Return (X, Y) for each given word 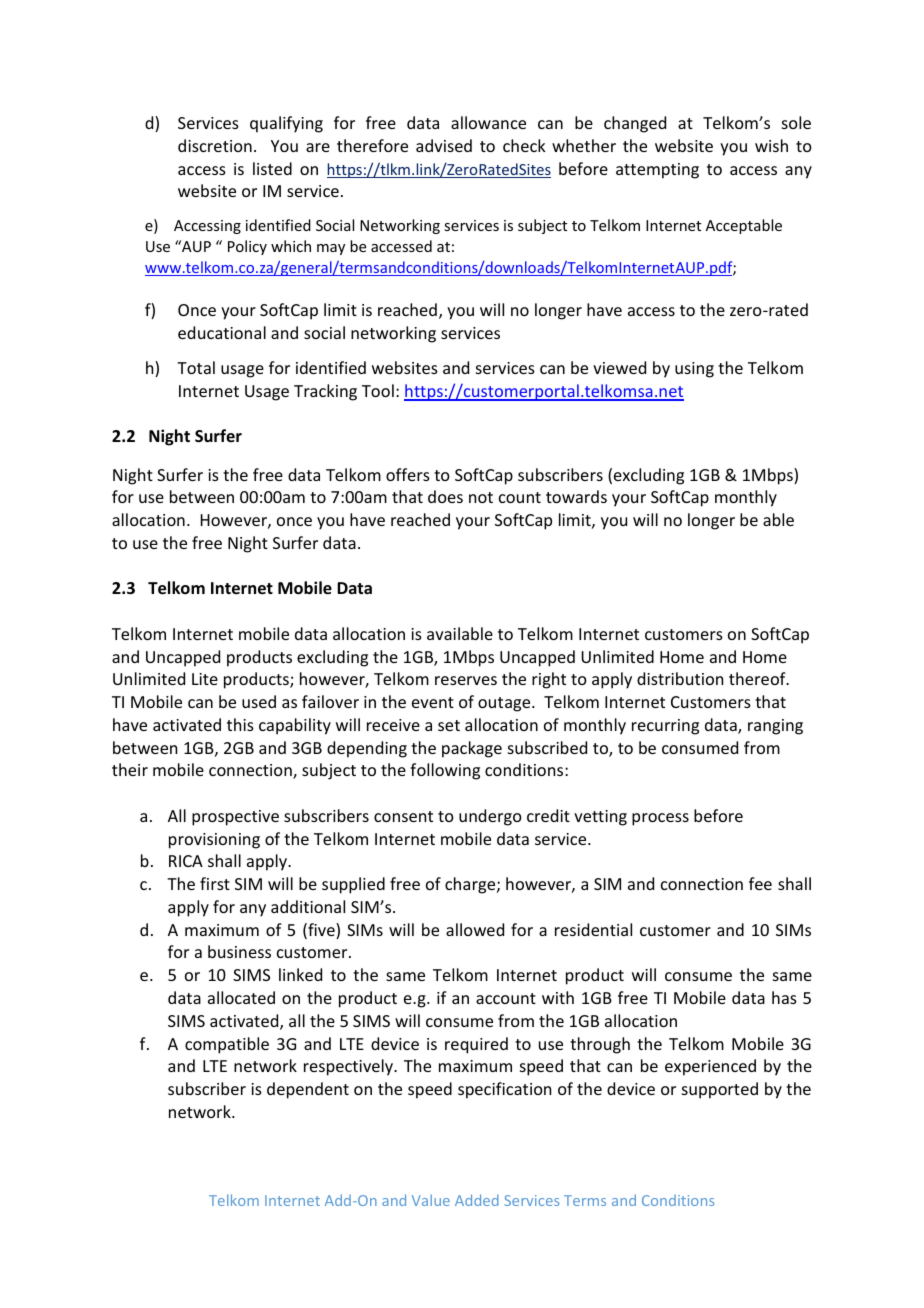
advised (444, 145)
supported (720, 1090)
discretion (215, 145)
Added (477, 1200)
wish (771, 145)
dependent (308, 1090)
